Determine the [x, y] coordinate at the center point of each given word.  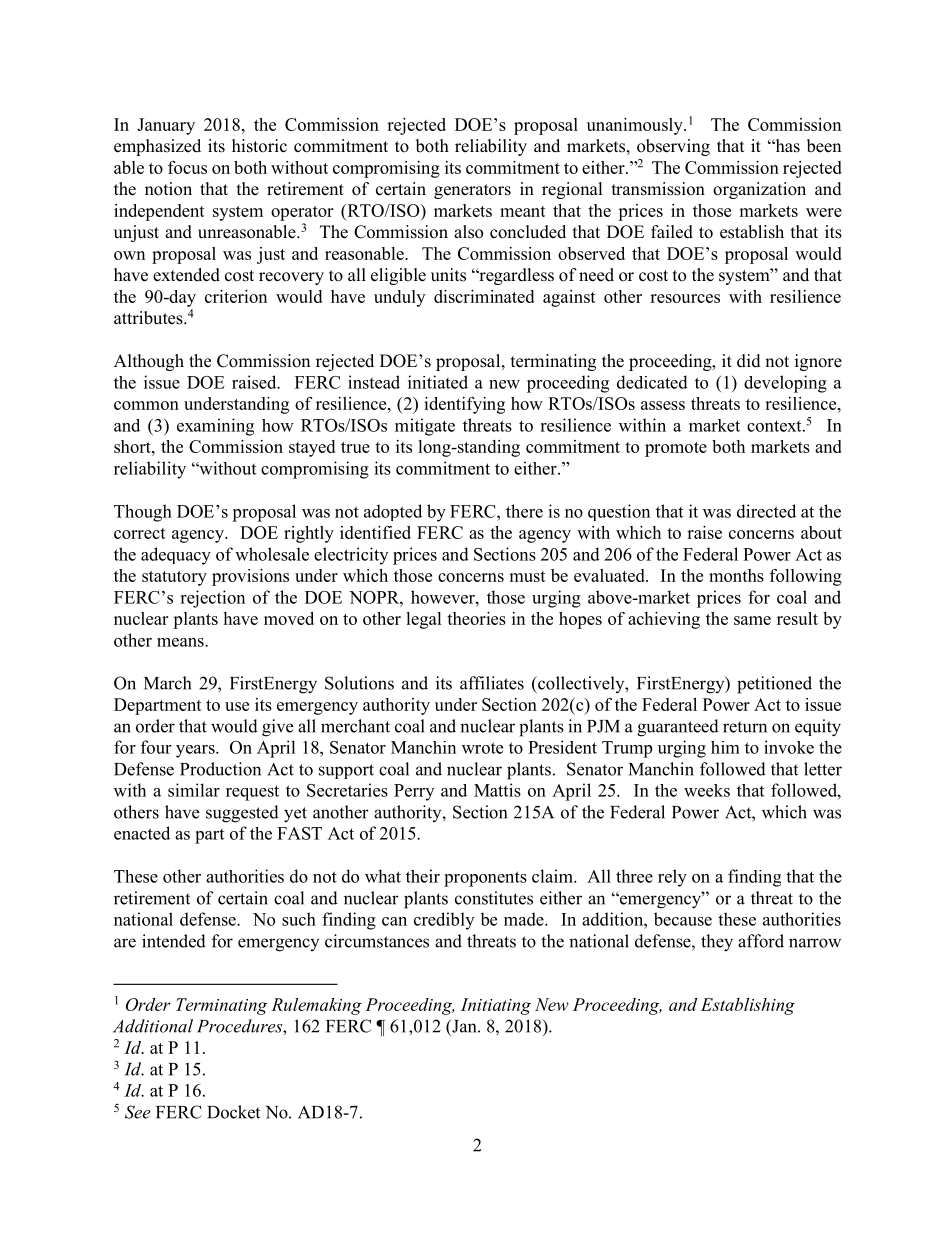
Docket [233, 1112]
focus [187, 167]
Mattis [497, 790]
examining [215, 427]
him [725, 747]
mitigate [425, 427]
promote [676, 449]
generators [472, 191]
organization [759, 190]
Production [220, 769]
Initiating [496, 1006]
